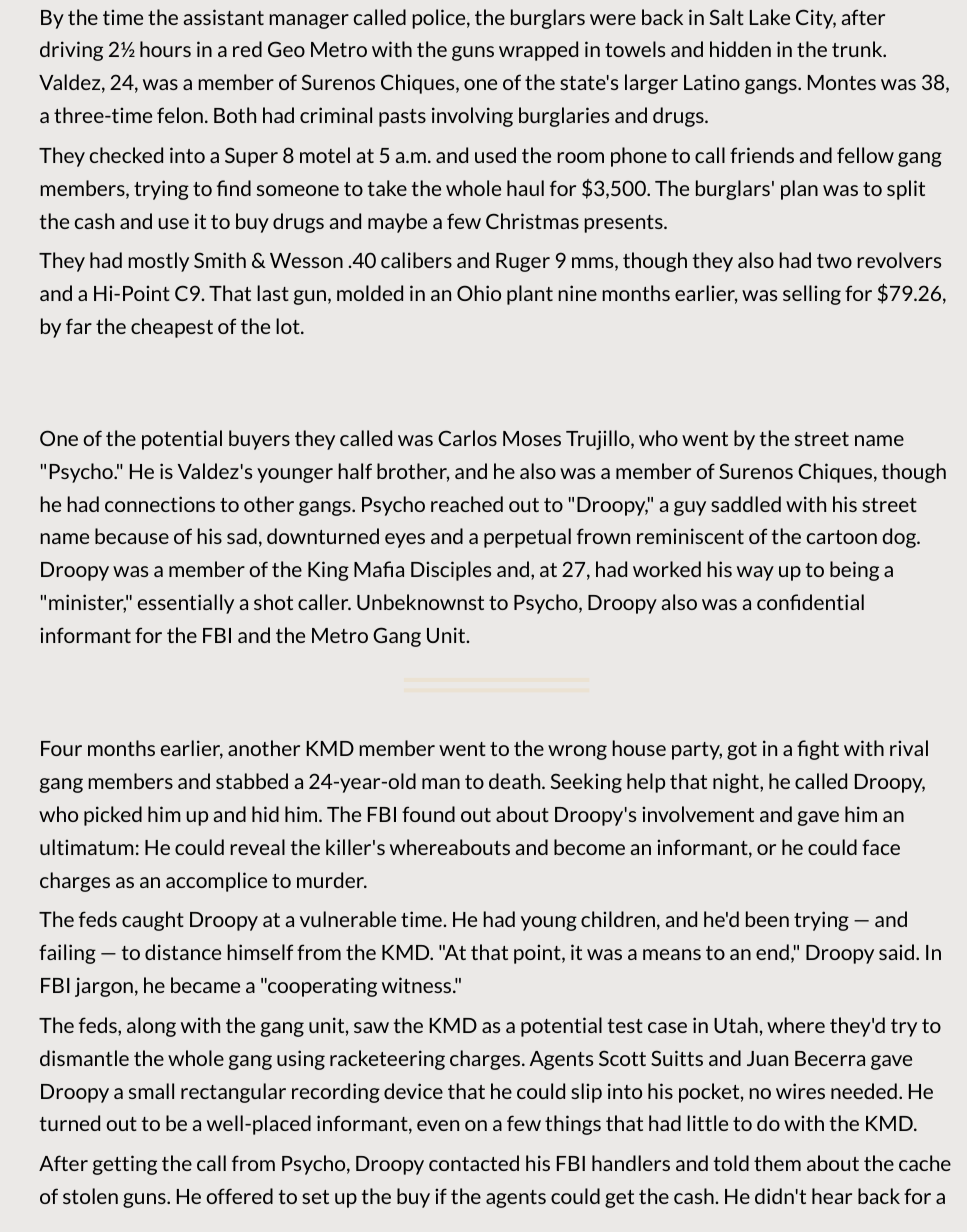 Image resolution: width=967 pixels, height=1232 pixels. What do you see at coordinates (474, 1163) in the screenshot?
I see `contacted` at bounding box center [474, 1163].
